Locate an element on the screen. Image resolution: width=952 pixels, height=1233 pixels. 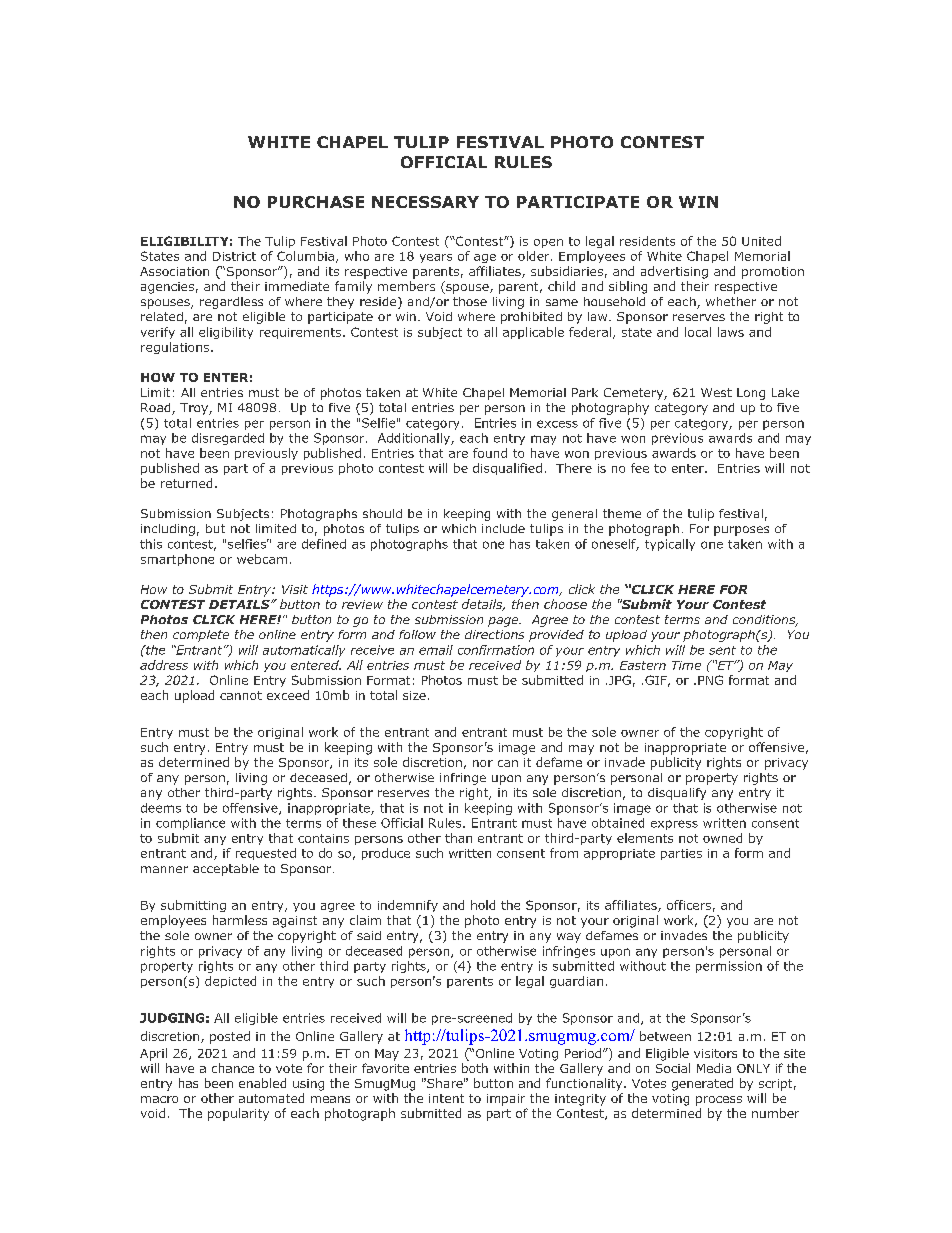
complete is located at coordinates (201, 636).
